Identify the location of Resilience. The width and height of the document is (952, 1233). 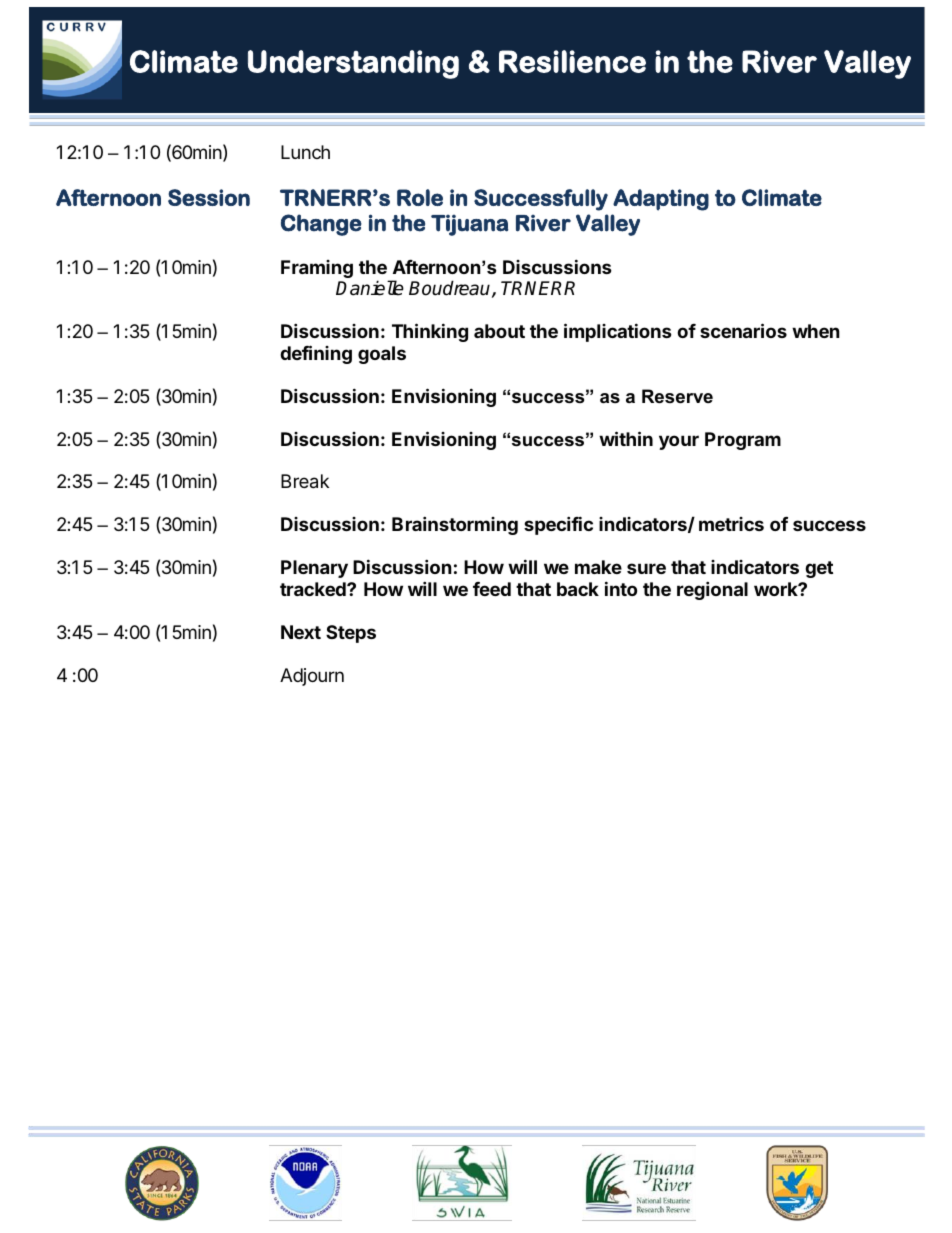
(572, 61).
